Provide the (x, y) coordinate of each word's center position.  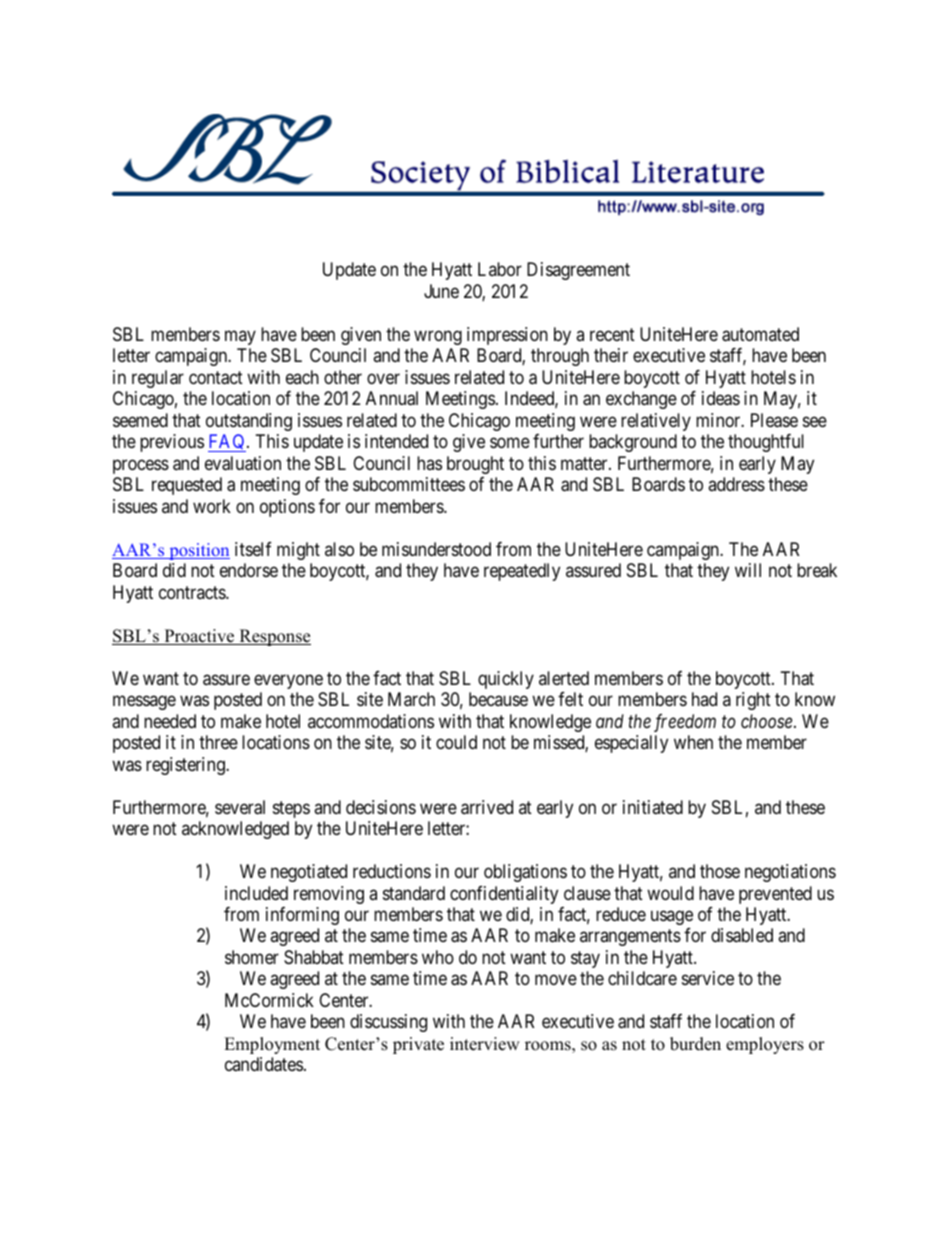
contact (216, 378)
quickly (506, 680)
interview (485, 1044)
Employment (272, 1045)
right (753, 701)
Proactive (199, 637)
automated (760, 334)
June (441, 291)
